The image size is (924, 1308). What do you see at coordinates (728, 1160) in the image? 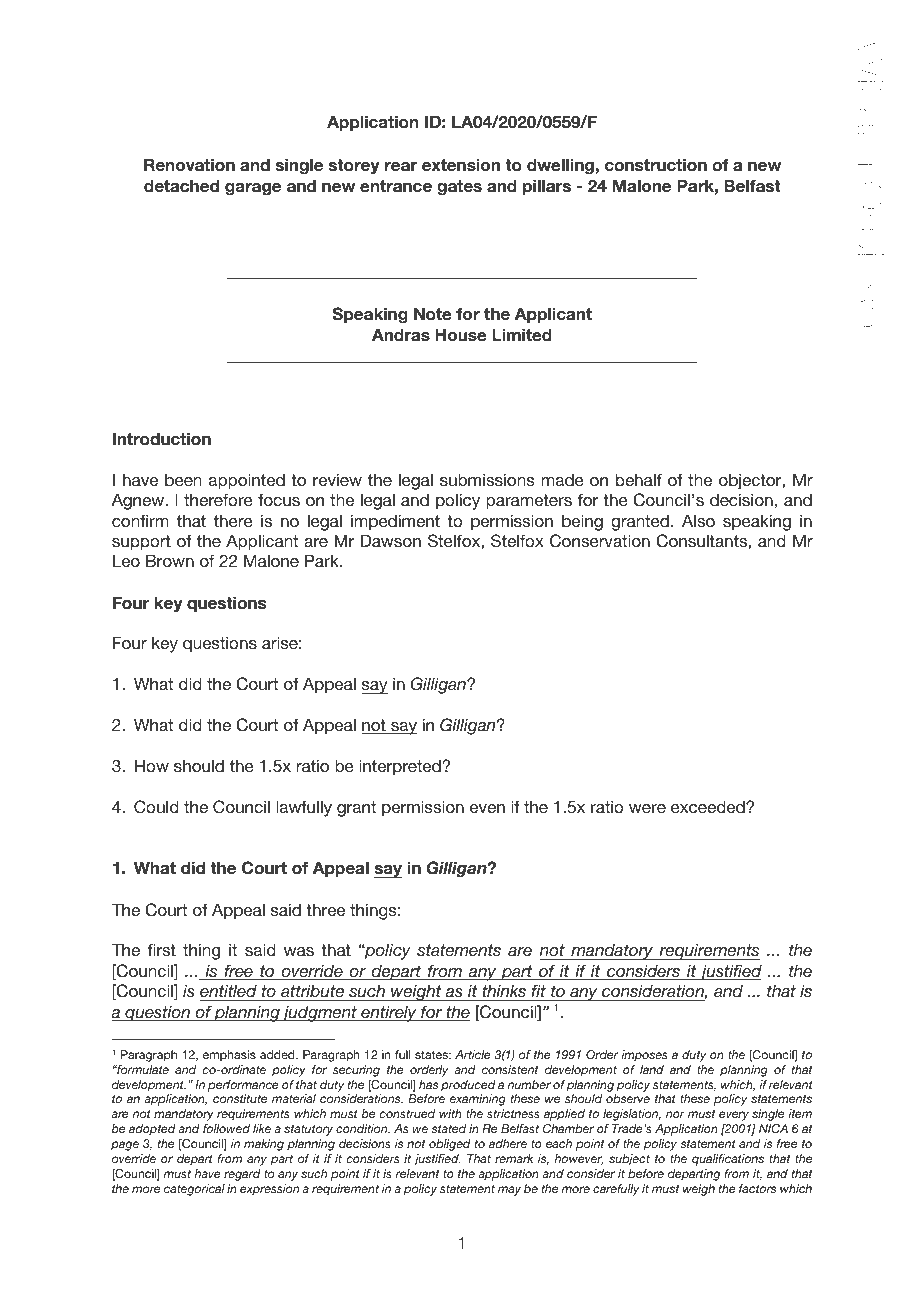
I see `qualifications` at bounding box center [728, 1160].
